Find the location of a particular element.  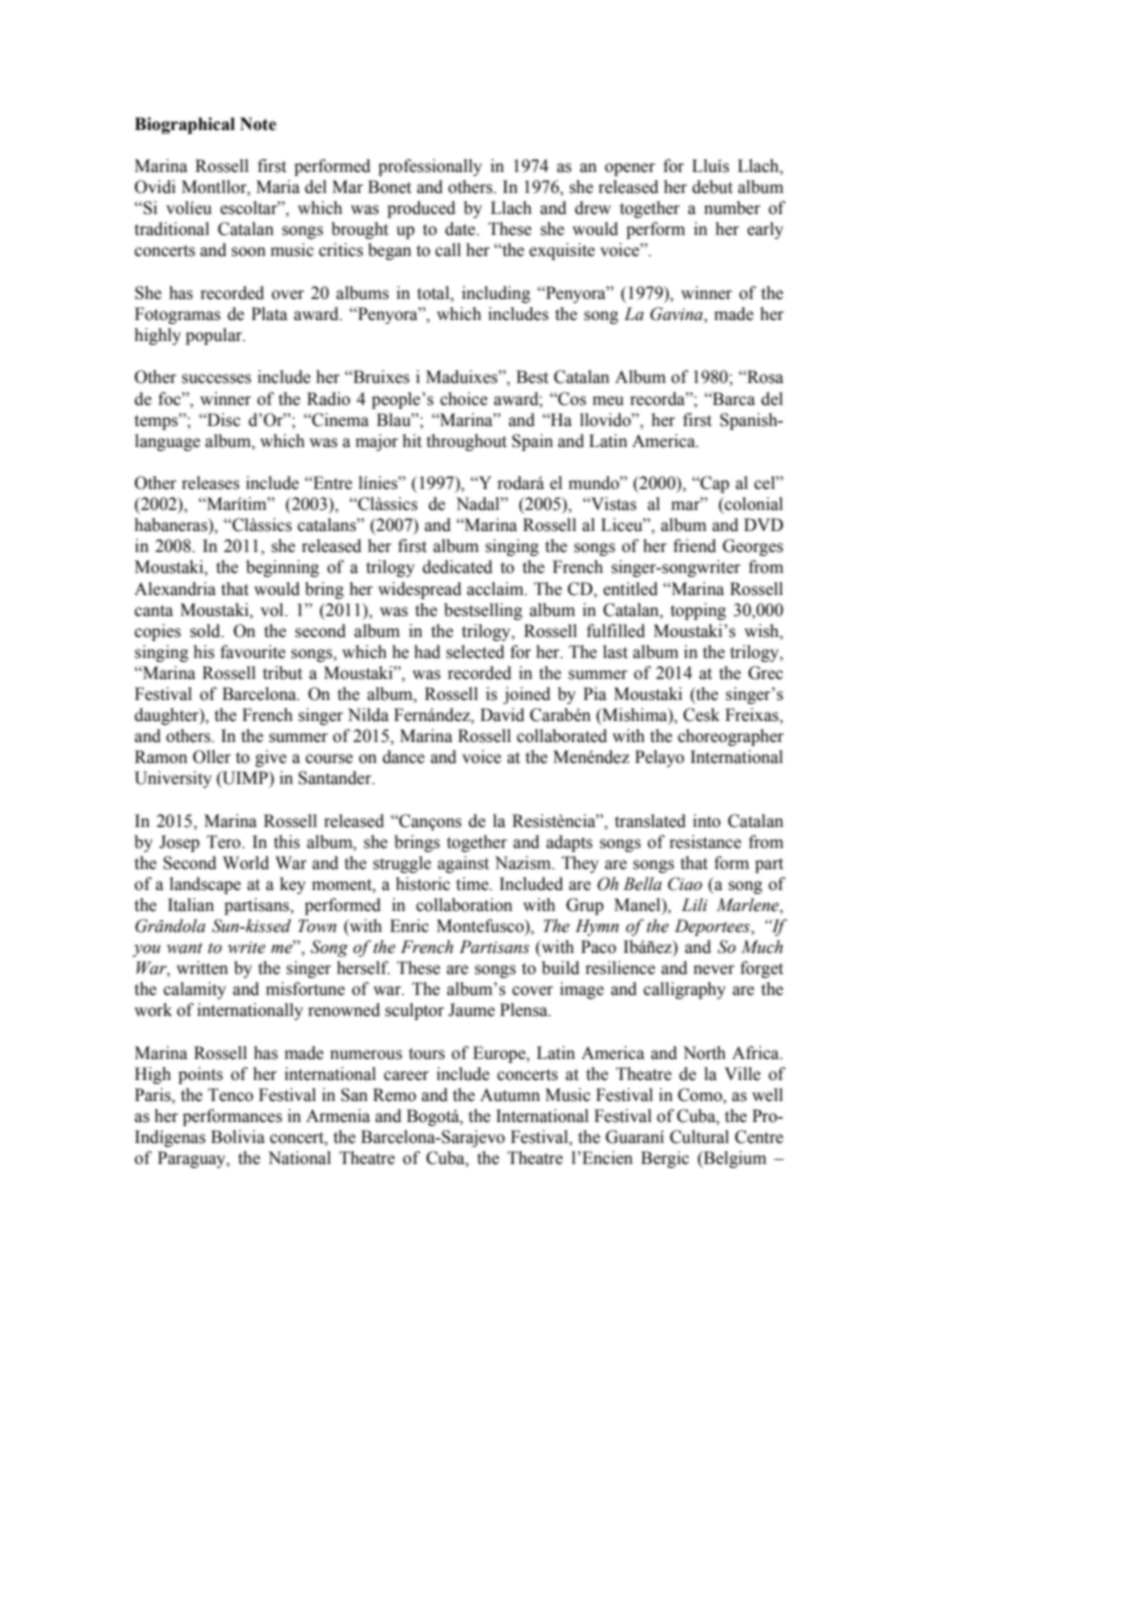

University is located at coordinates (173, 779).
